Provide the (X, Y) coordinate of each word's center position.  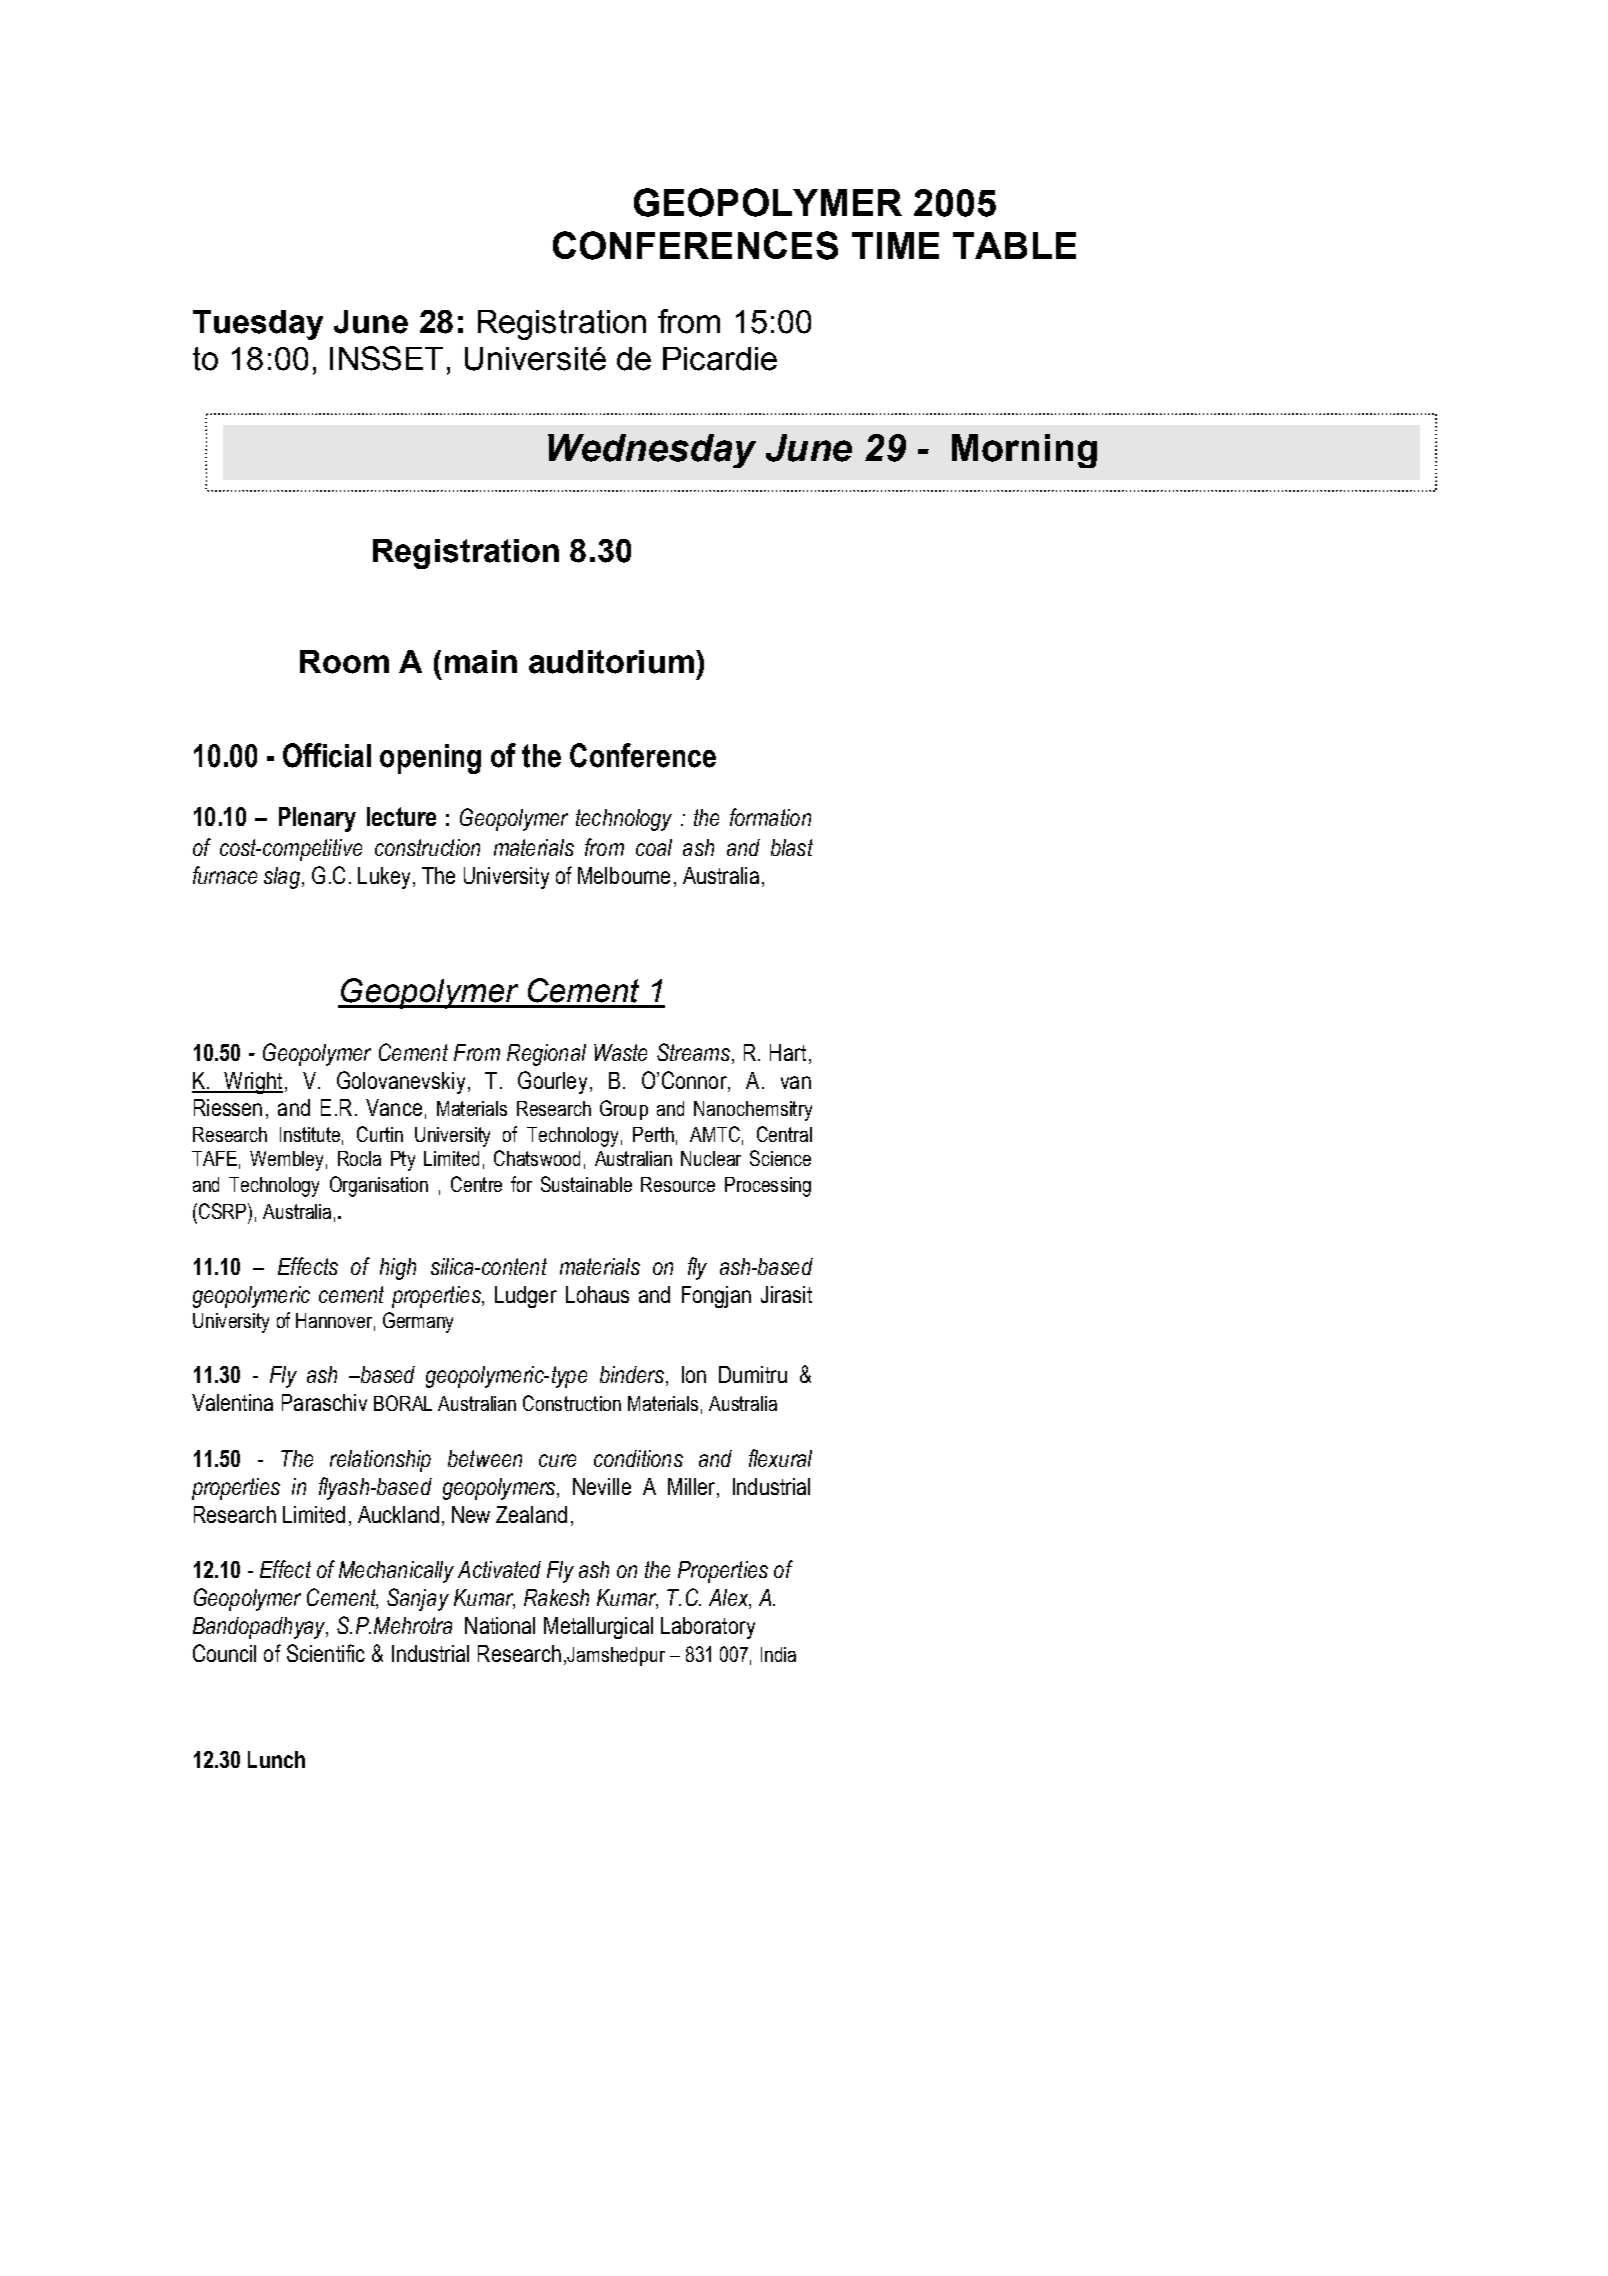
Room (344, 662)
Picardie (720, 359)
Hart (788, 1052)
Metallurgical (598, 1628)
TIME (895, 245)
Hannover (334, 1320)
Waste (620, 1052)
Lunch (276, 1759)
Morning (1024, 451)
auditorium (611, 662)
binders (632, 1374)
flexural (780, 1458)
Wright (252, 1083)
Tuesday (258, 325)
